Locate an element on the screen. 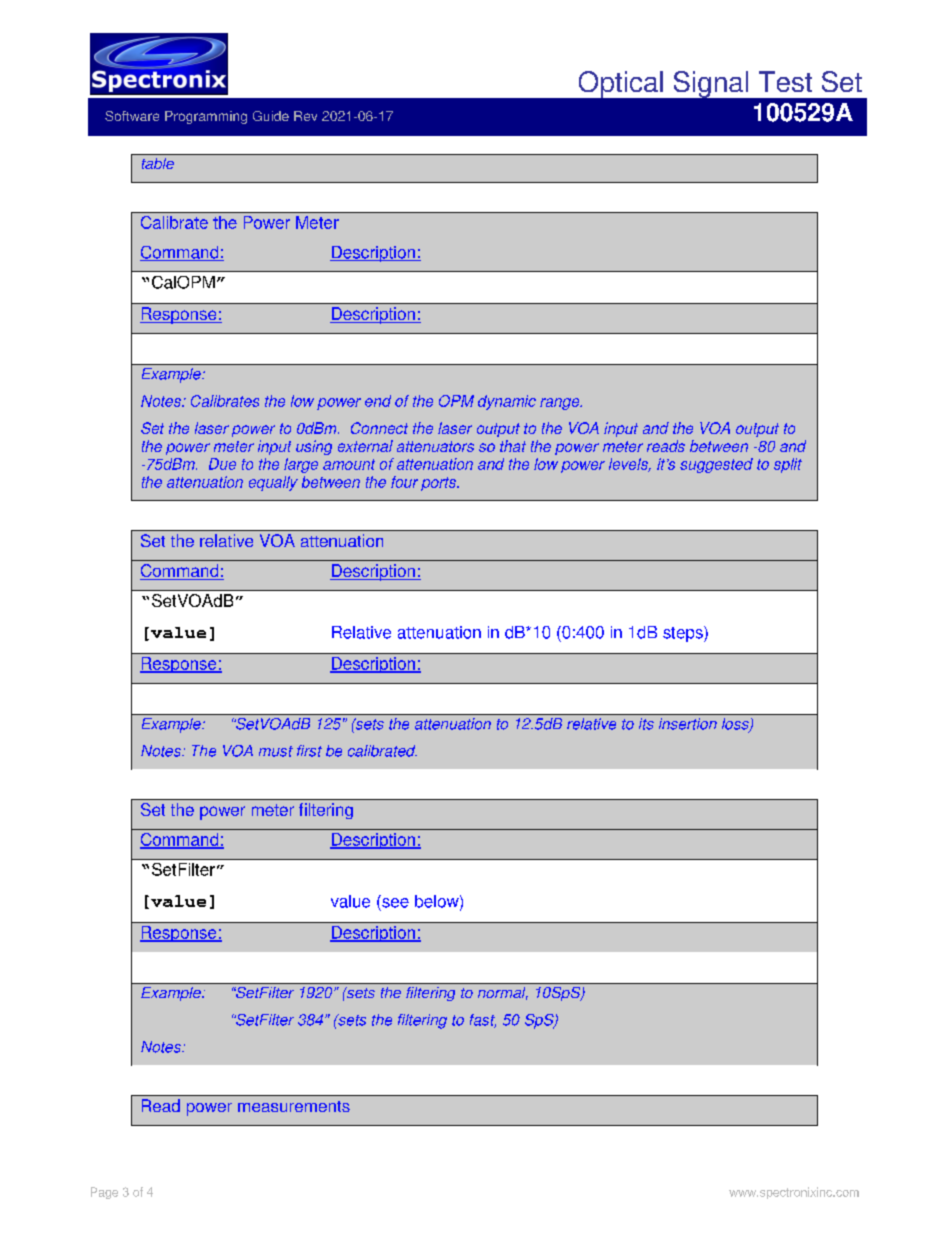  steps is located at coordinates (684, 634).
